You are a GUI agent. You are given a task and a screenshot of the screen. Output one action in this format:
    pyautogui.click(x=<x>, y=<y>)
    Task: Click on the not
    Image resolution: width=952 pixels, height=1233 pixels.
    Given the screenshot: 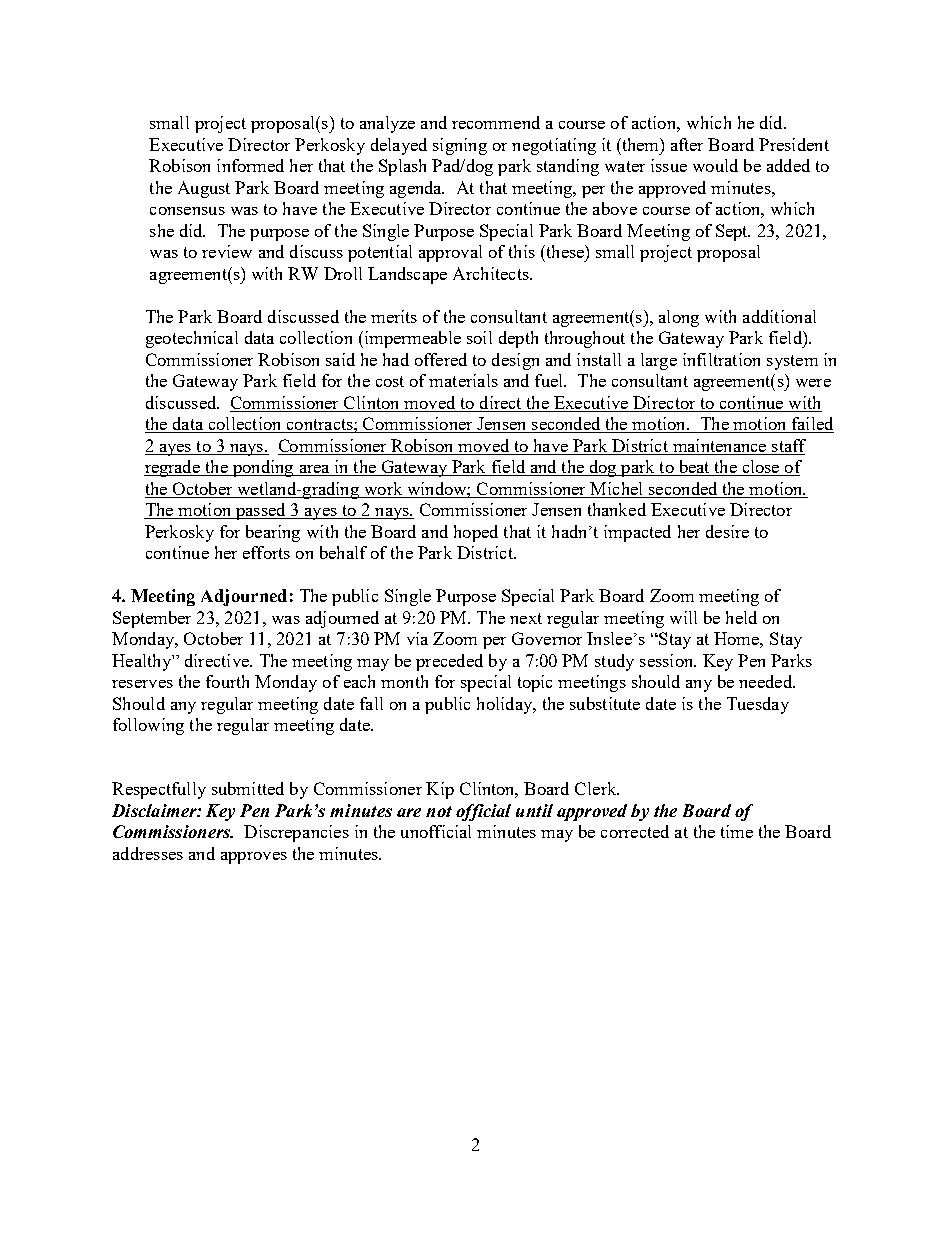 What is the action you would take?
    pyautogui.click(x=439, y=811)
